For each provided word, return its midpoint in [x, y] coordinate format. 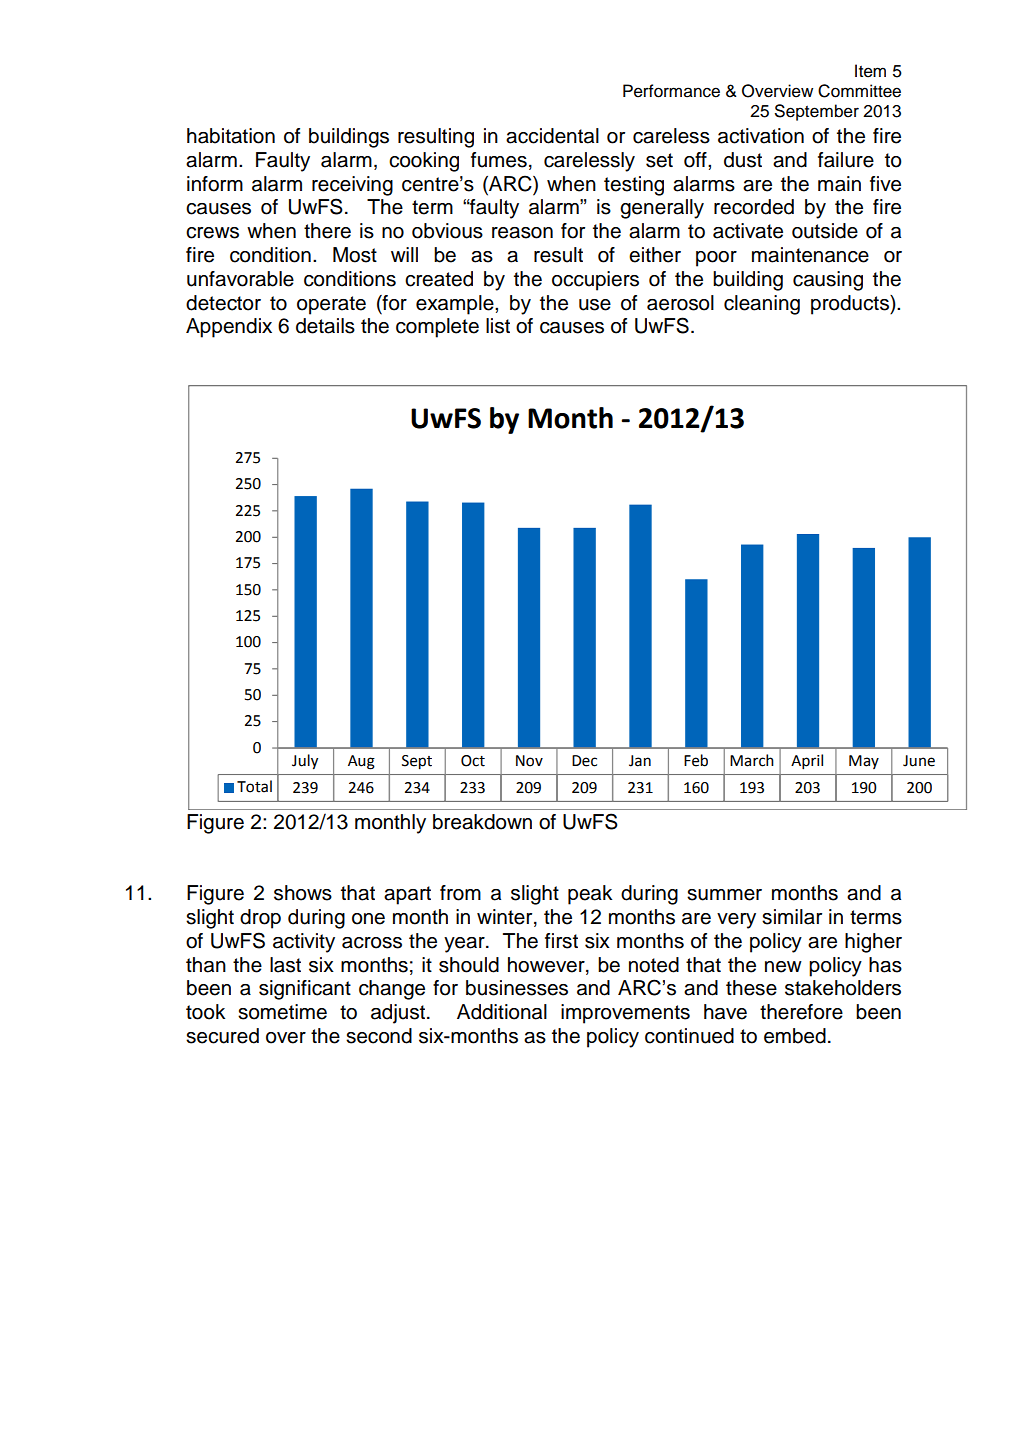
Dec [584, 761]
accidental [552, 136]
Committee [859, 91]
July [305, 762]
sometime [282, 1012]
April [807, 761]
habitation [231, 136]
